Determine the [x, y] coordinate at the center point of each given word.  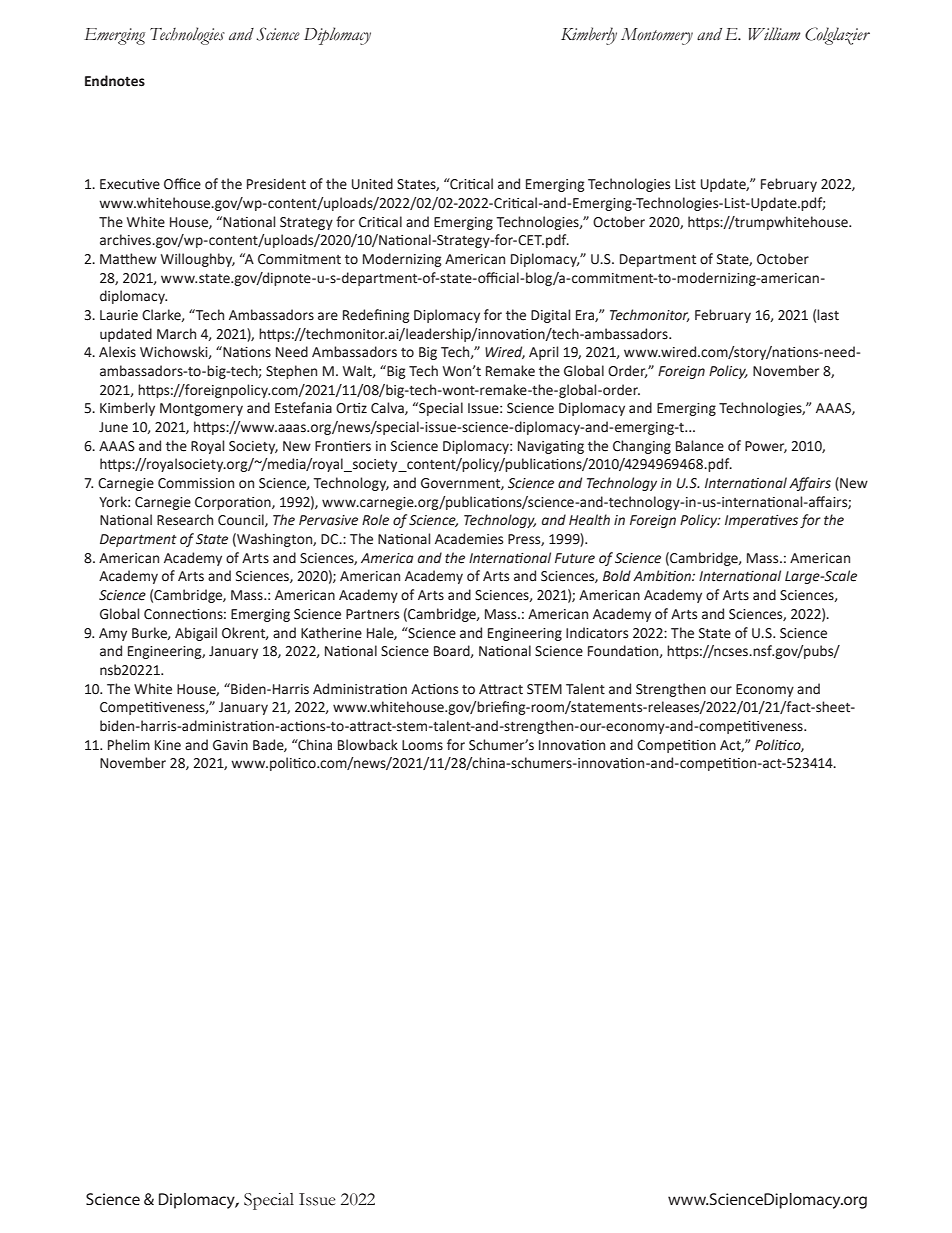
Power [766, 447]
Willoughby [198, 260]
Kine [168, 745]
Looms [422, 745]
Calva [388, 408]
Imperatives [761, 521]
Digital [550, 316]
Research [185, 520]
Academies [469, 539]
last [828, 315]
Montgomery [201, 409]
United [372, 184]
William [774, 34]
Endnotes [115, 81]
